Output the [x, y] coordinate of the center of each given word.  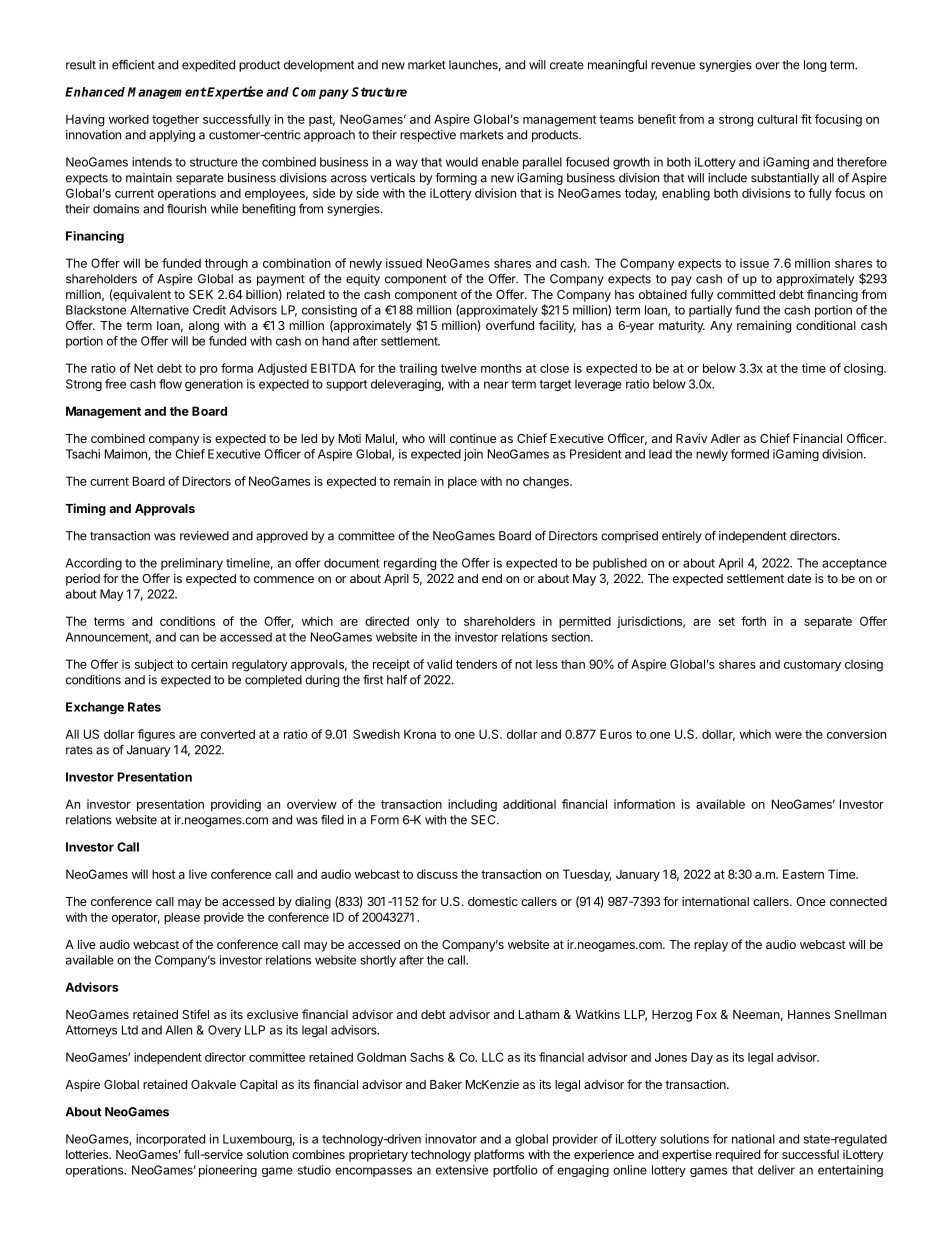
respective [428, 136]
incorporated [170, 1140]
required [738, 1155]
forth [753, 621]
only [428, 622]
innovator [451, 1139]
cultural [777, 119]
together [175, 121]
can [189, 638]
